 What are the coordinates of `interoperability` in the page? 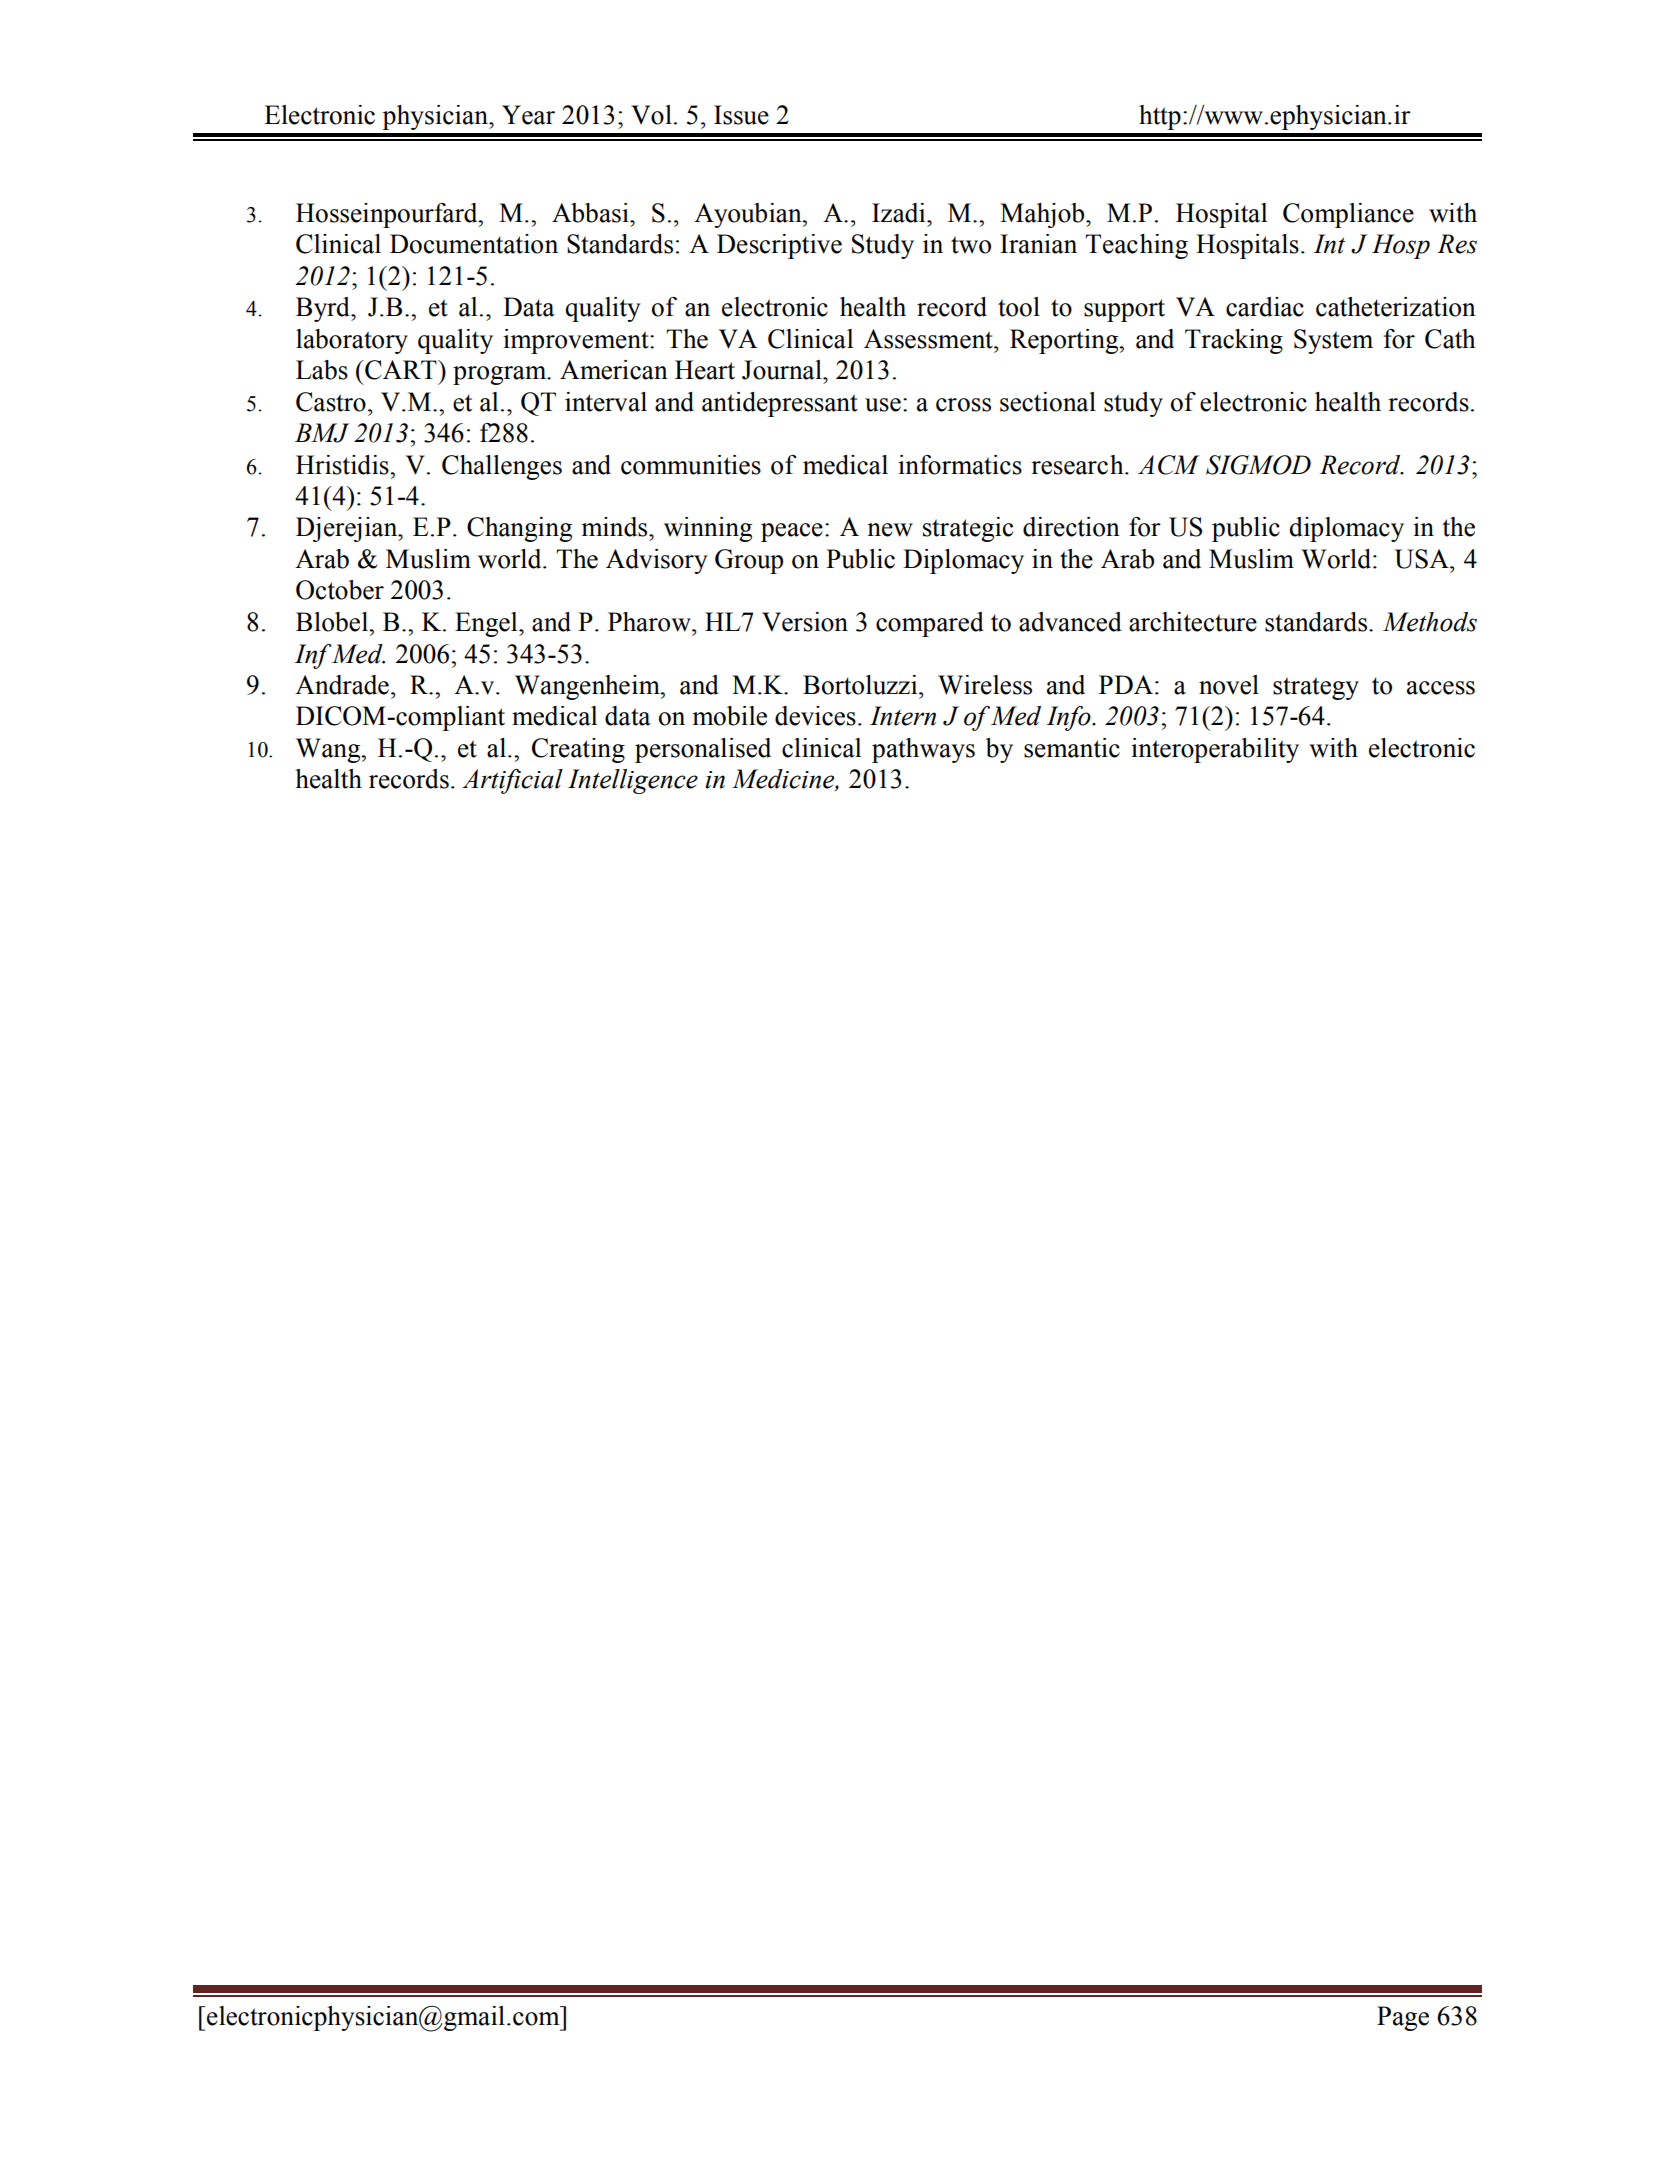 It's located at (1215, 750).
